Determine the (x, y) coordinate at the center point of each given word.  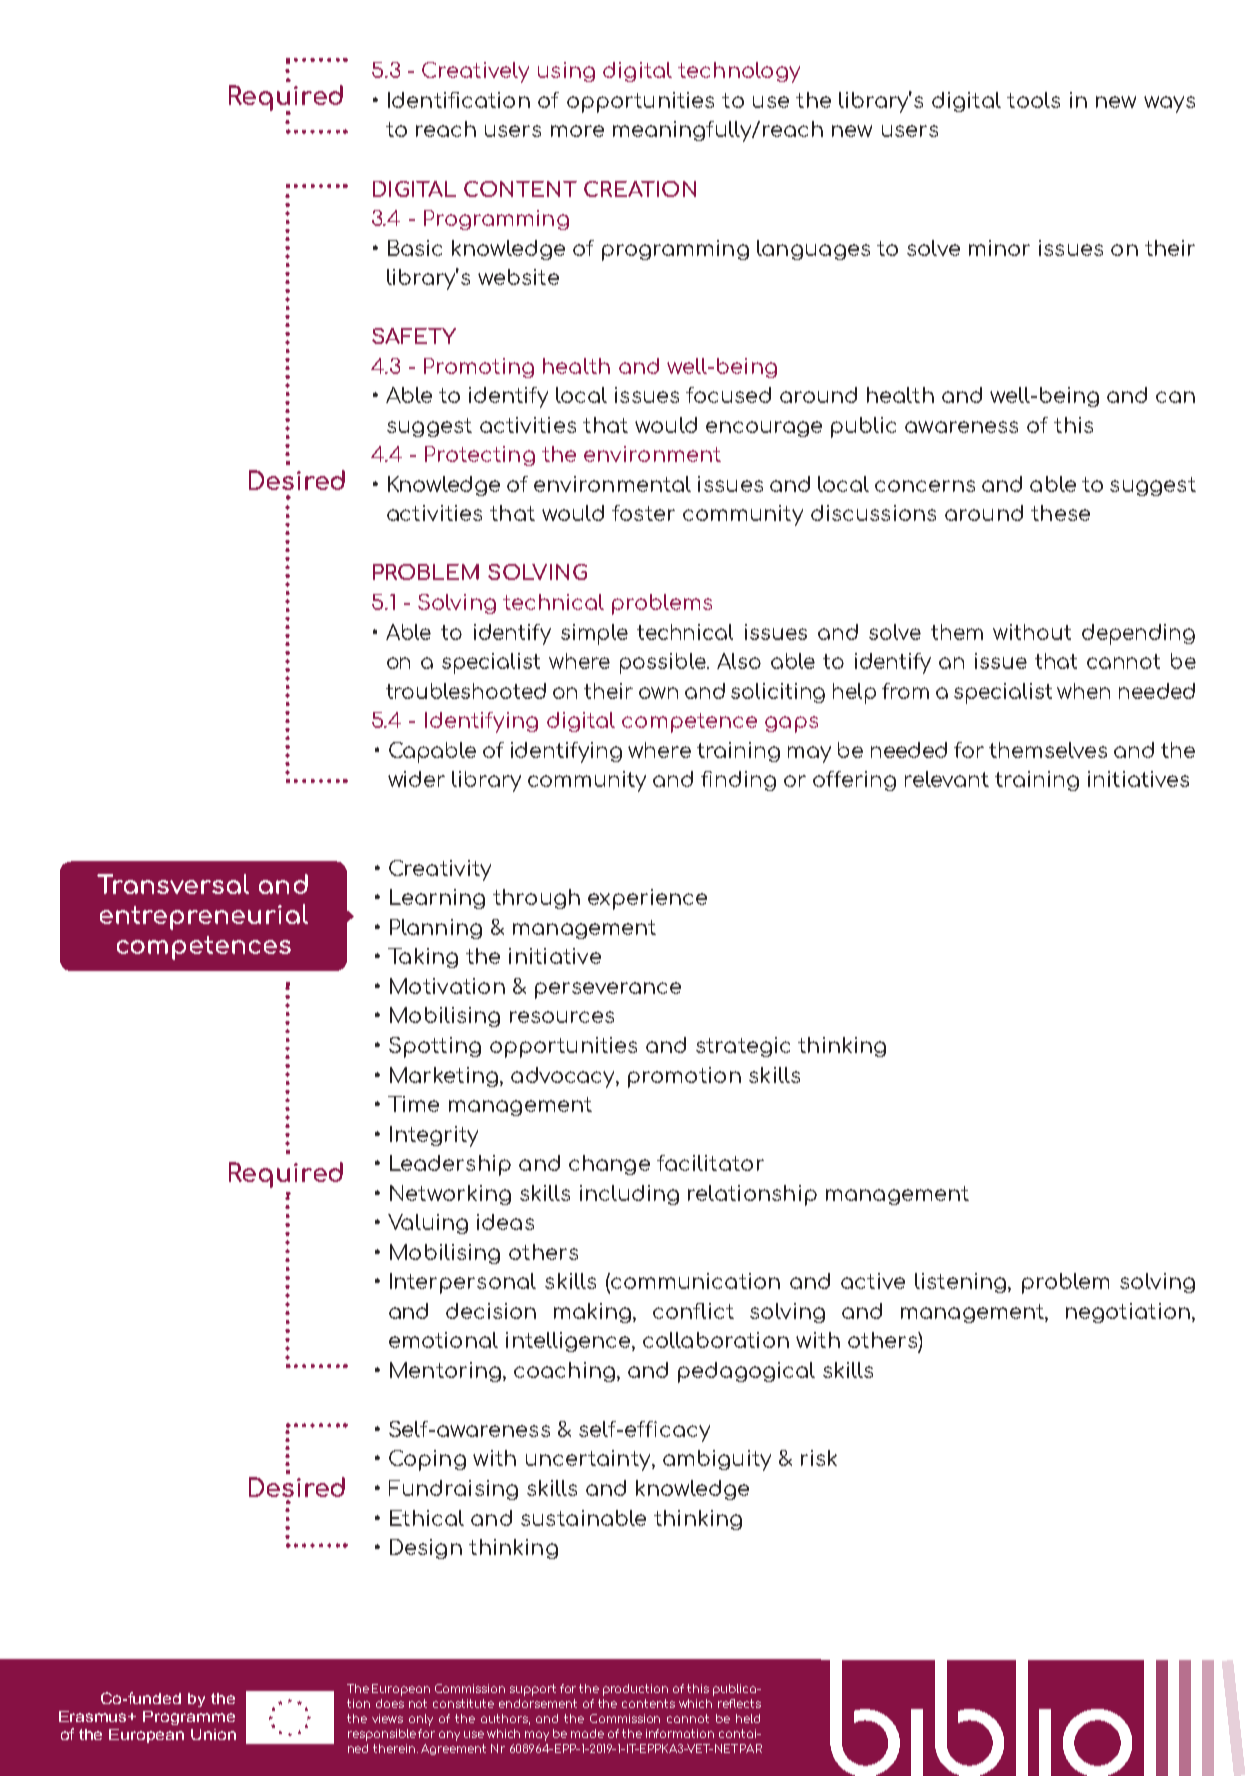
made (587, 1733)
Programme (189, 1718)
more (577, 131)
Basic (415, 248)
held (748, 1718)
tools (1033, 100)
